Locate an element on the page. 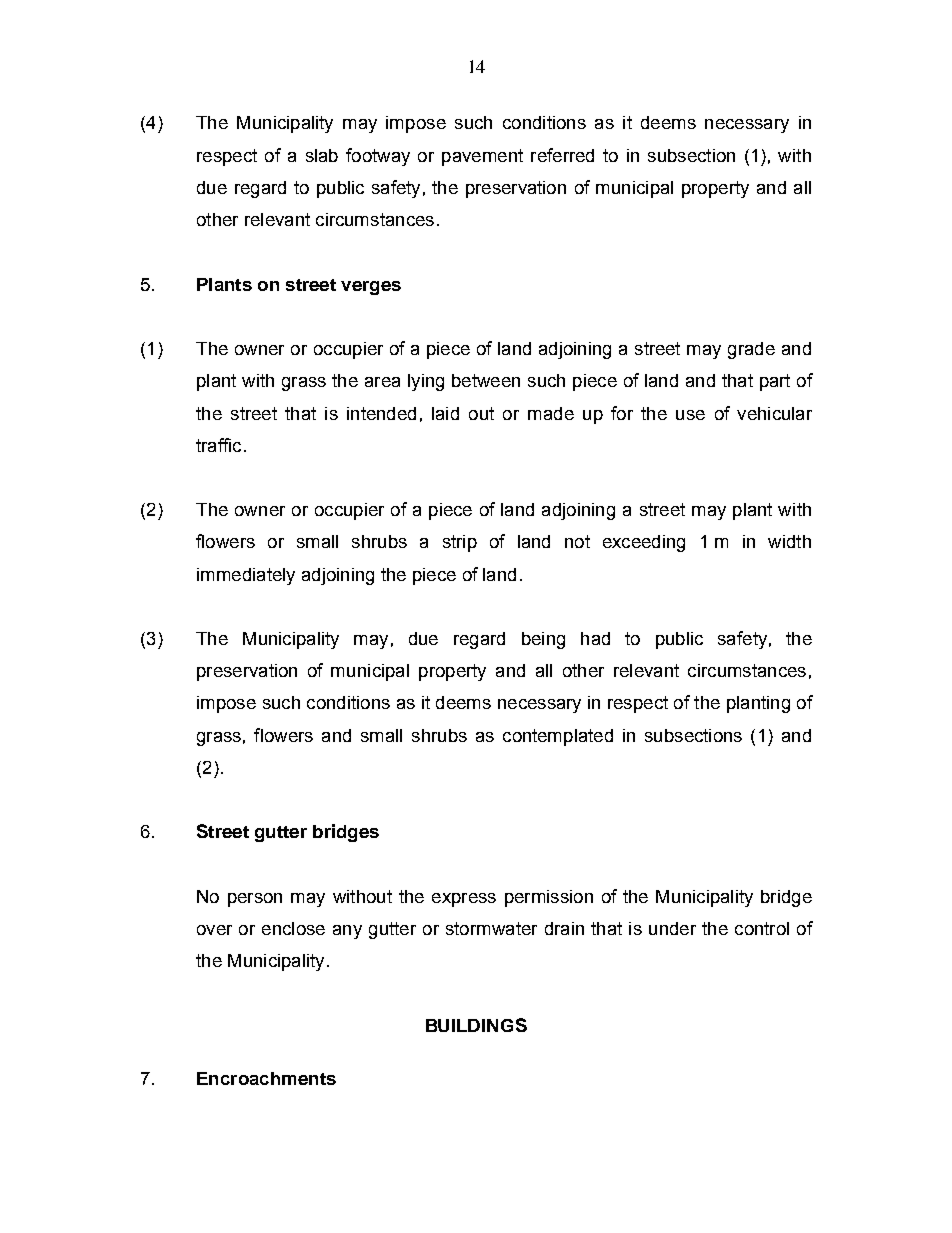 The height and width of the image is (1233, 952). Encroachments is located at coordinates (266, 1078).
